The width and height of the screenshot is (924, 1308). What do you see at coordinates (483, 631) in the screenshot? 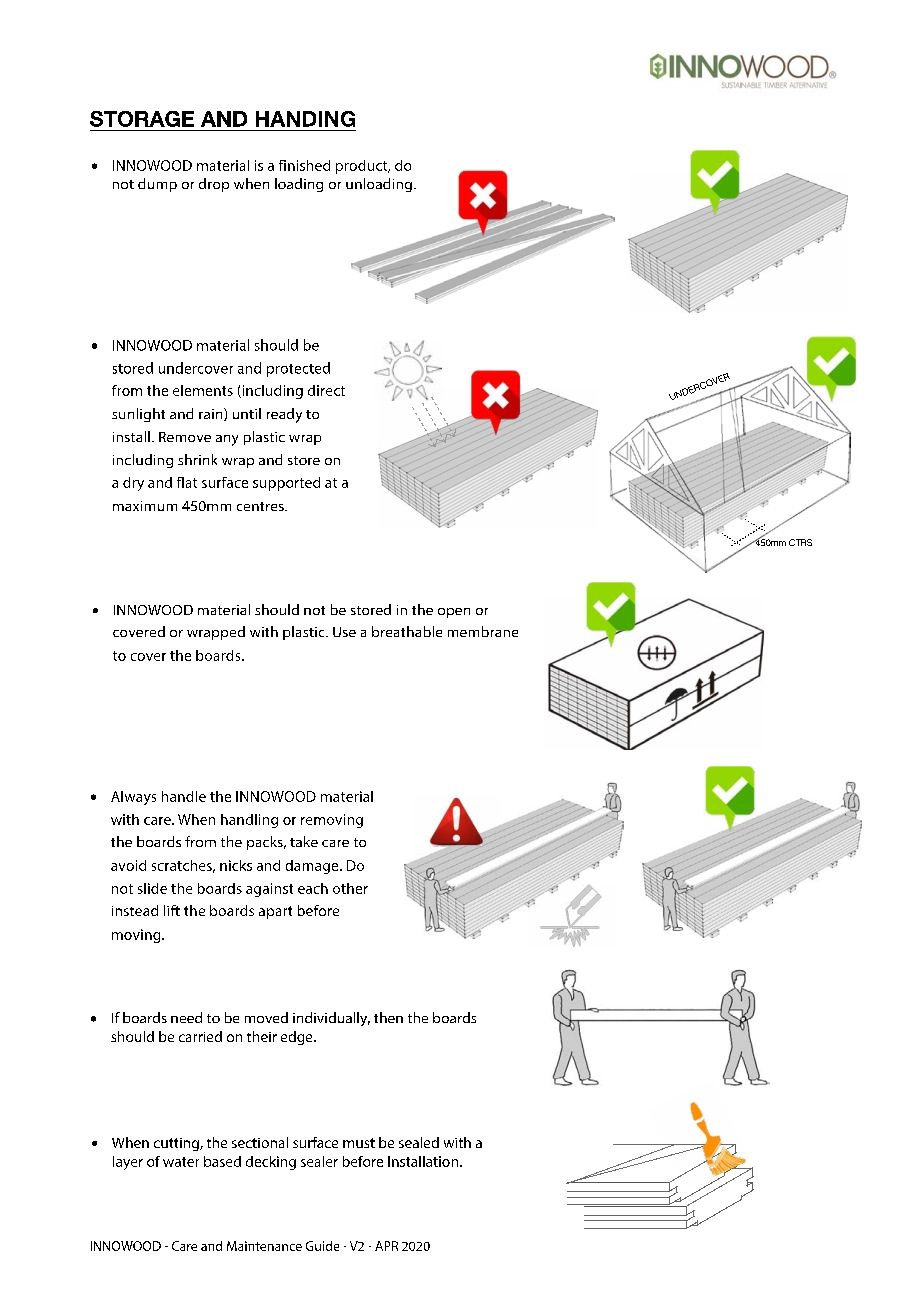
I see `membrane` at bounding box center [483, 631].
